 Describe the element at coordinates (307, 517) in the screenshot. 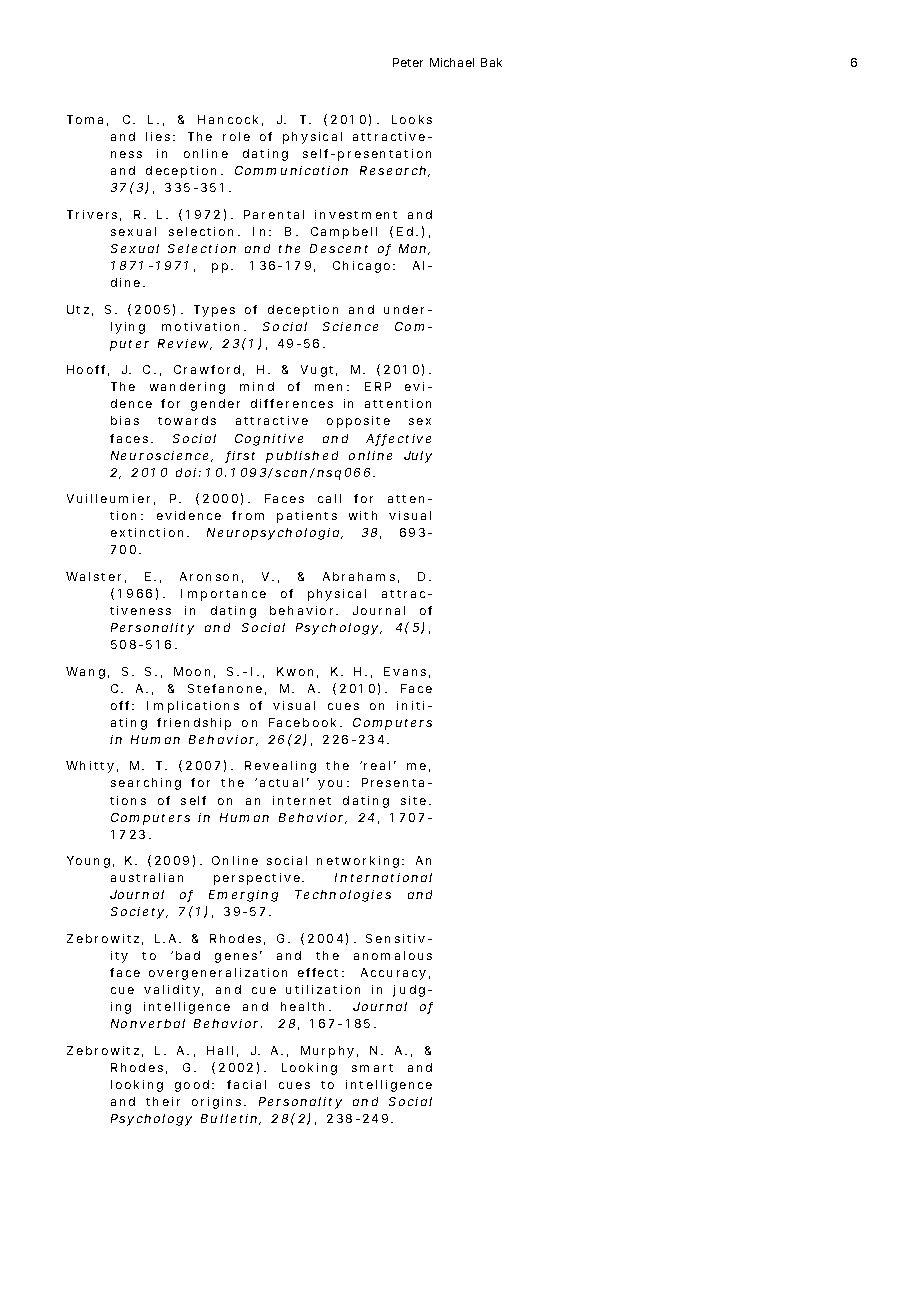

I see `patients` at that location.
